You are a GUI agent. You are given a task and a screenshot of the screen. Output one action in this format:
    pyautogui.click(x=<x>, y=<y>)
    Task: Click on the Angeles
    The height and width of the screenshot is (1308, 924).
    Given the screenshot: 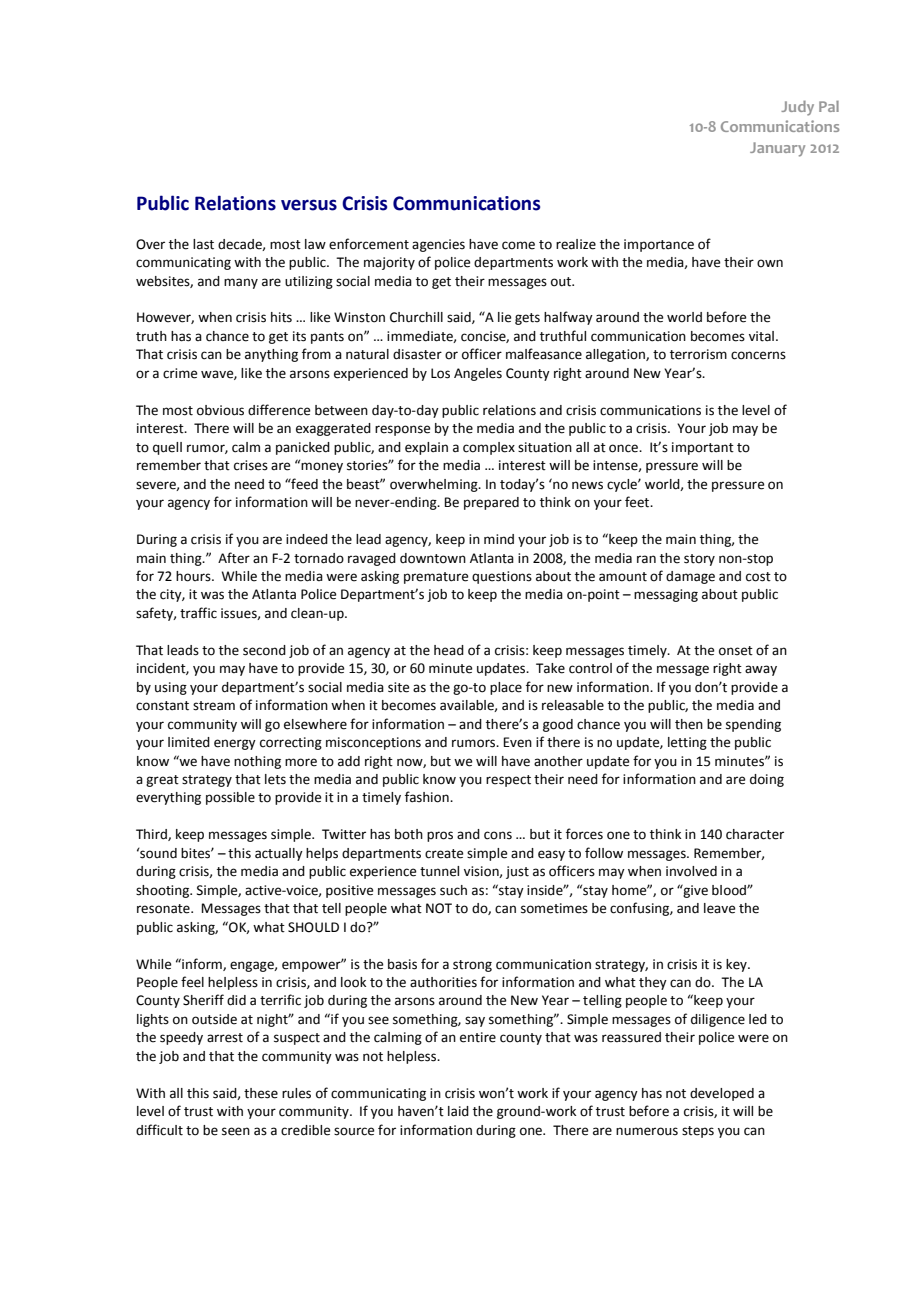 What is the action you would take?
    pyautogui.click(x=478, y=374)
